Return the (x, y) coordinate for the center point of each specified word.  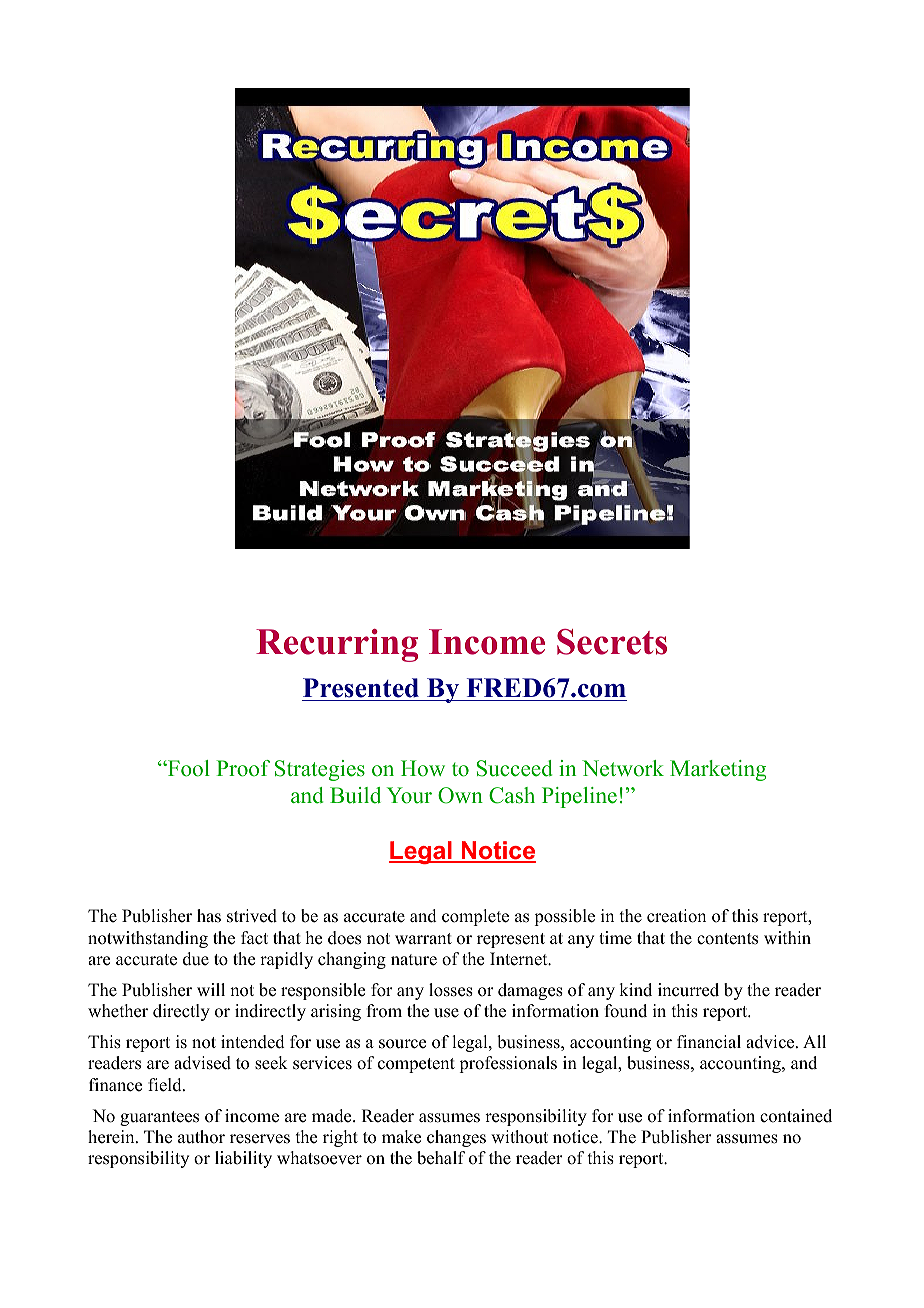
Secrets (612, 642)
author (201, 1137)
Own (460, 795)
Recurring (337, 645)
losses (451, 990)
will (211, 989)
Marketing (718, 770)
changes (456, 1138)
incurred (688, 990)
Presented (362, 689)
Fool (188, 768)
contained (796, 1116)
